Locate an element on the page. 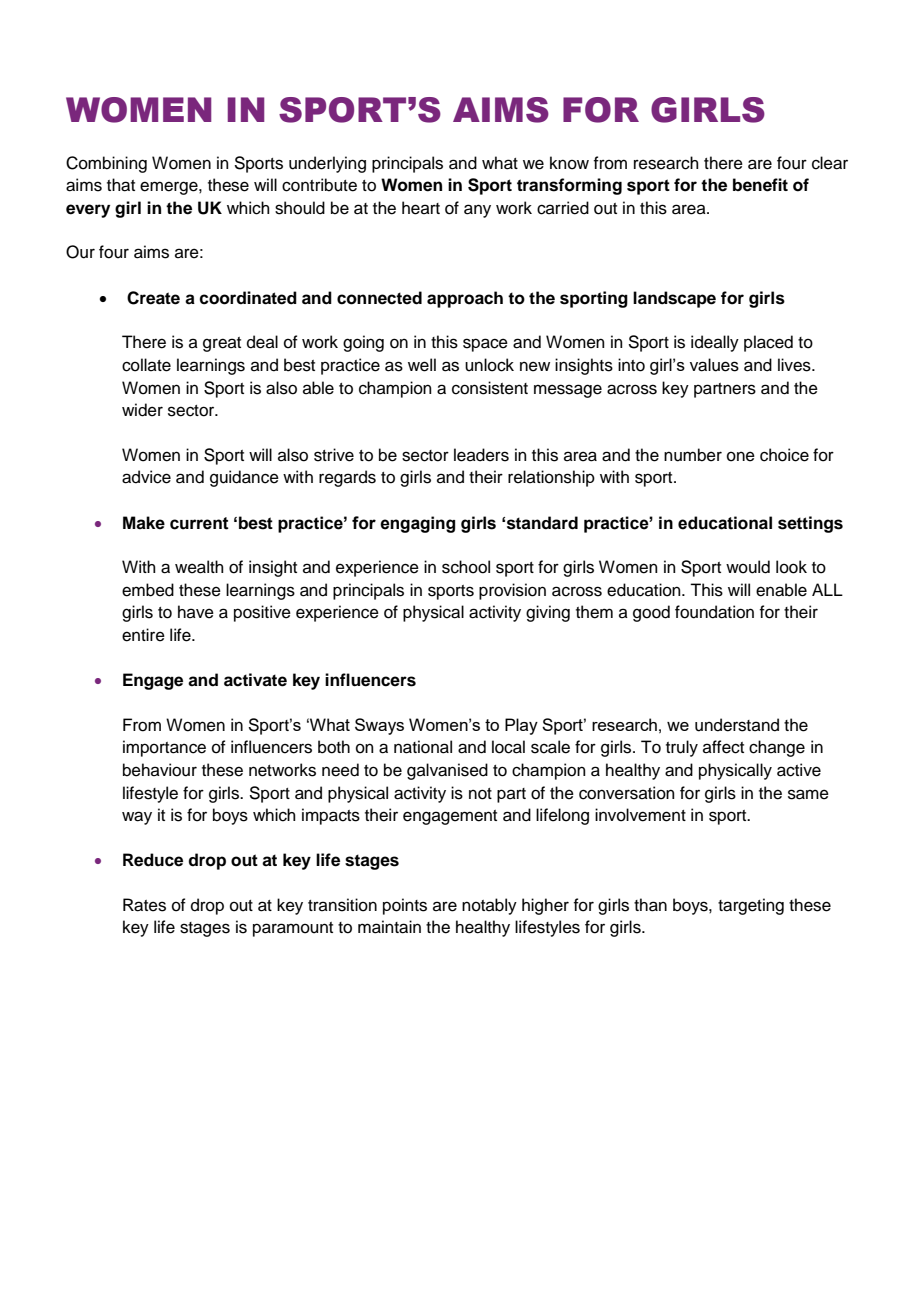 The height and width of the image is (1308, 924). Rates is located at coordinates (144, 905).
